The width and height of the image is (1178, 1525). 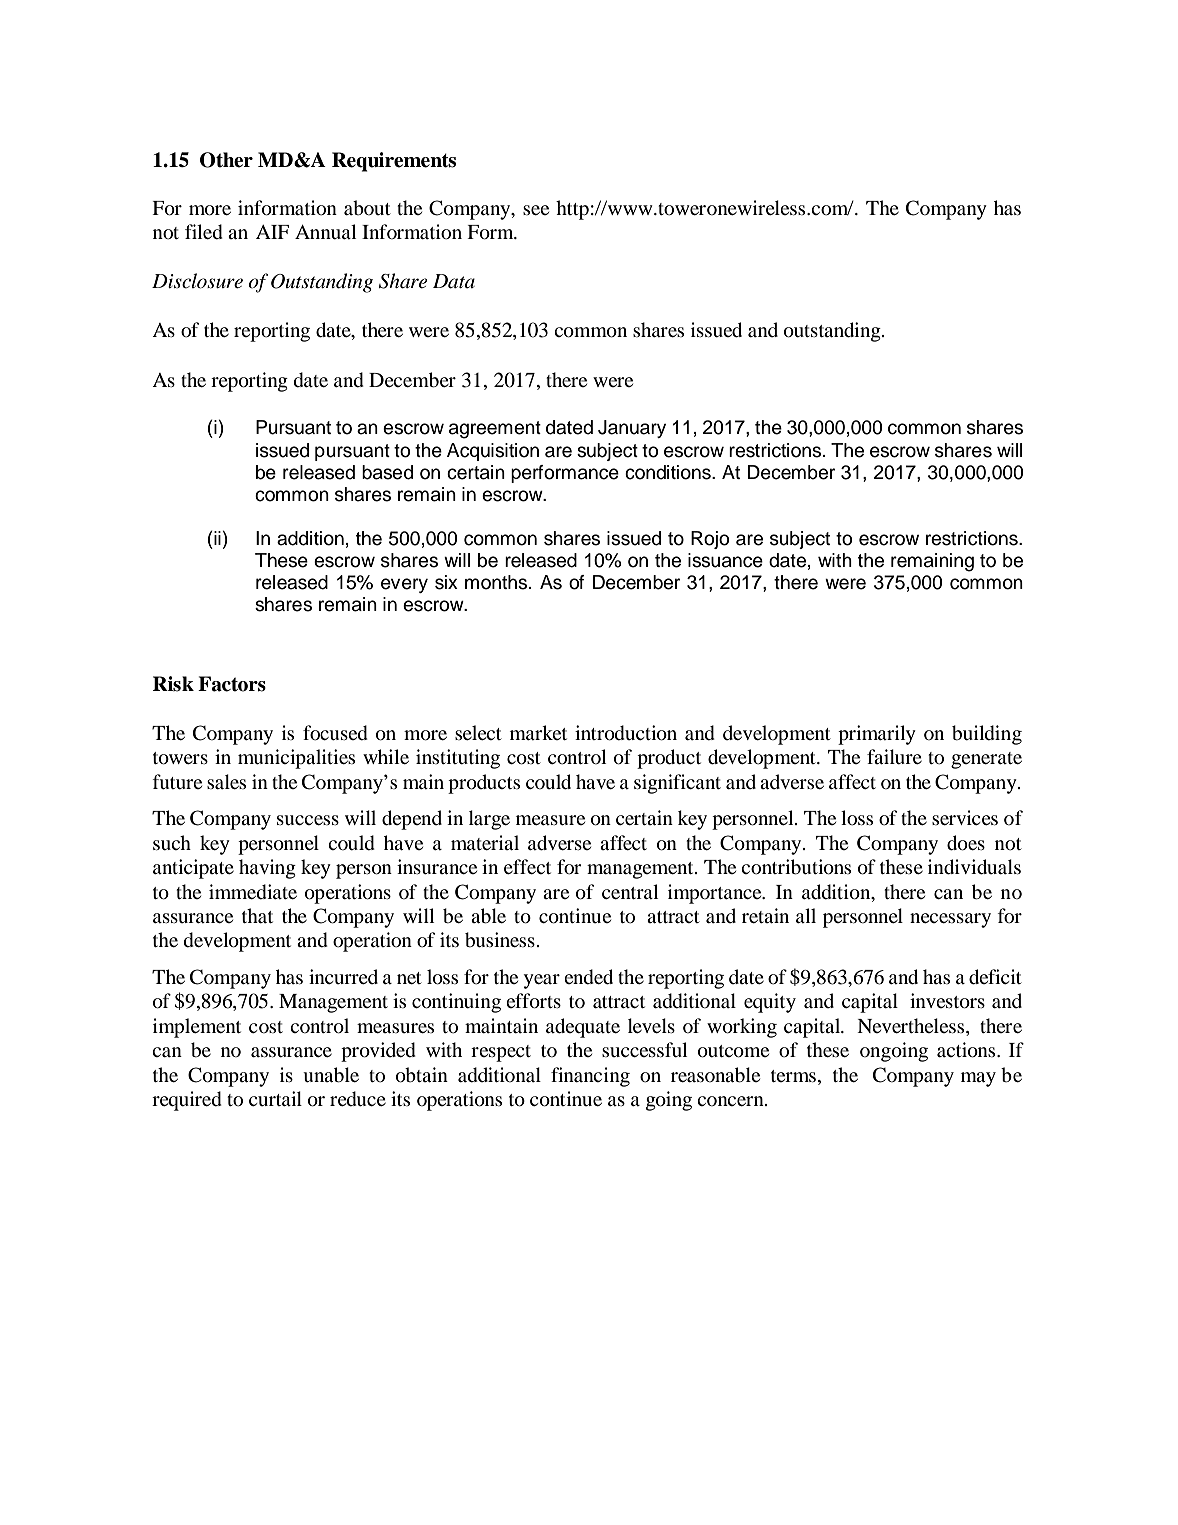 I want to click on conditions, so click(x=669, y=472).
